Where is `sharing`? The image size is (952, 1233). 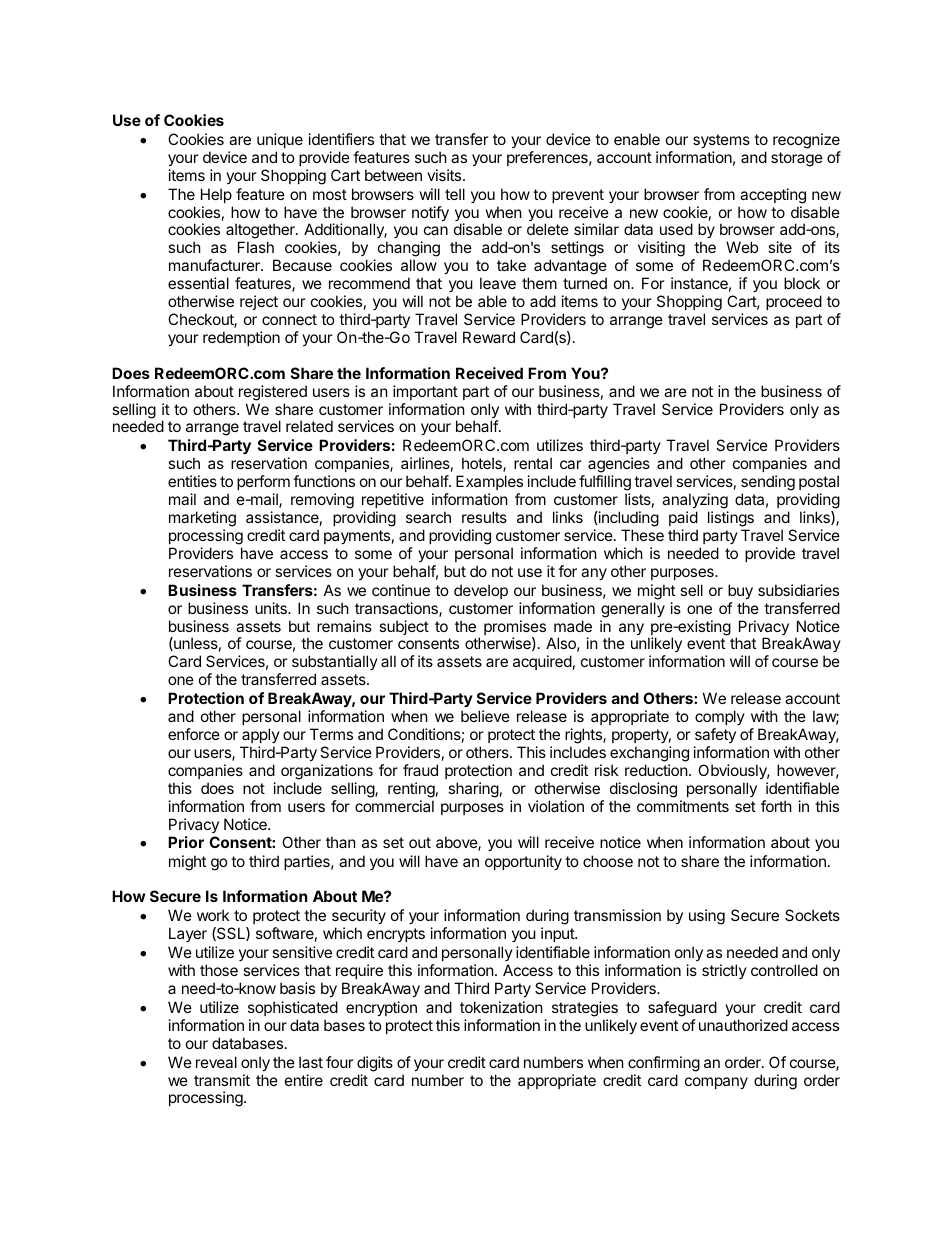 sharing is located at coordinates (473, 790).
